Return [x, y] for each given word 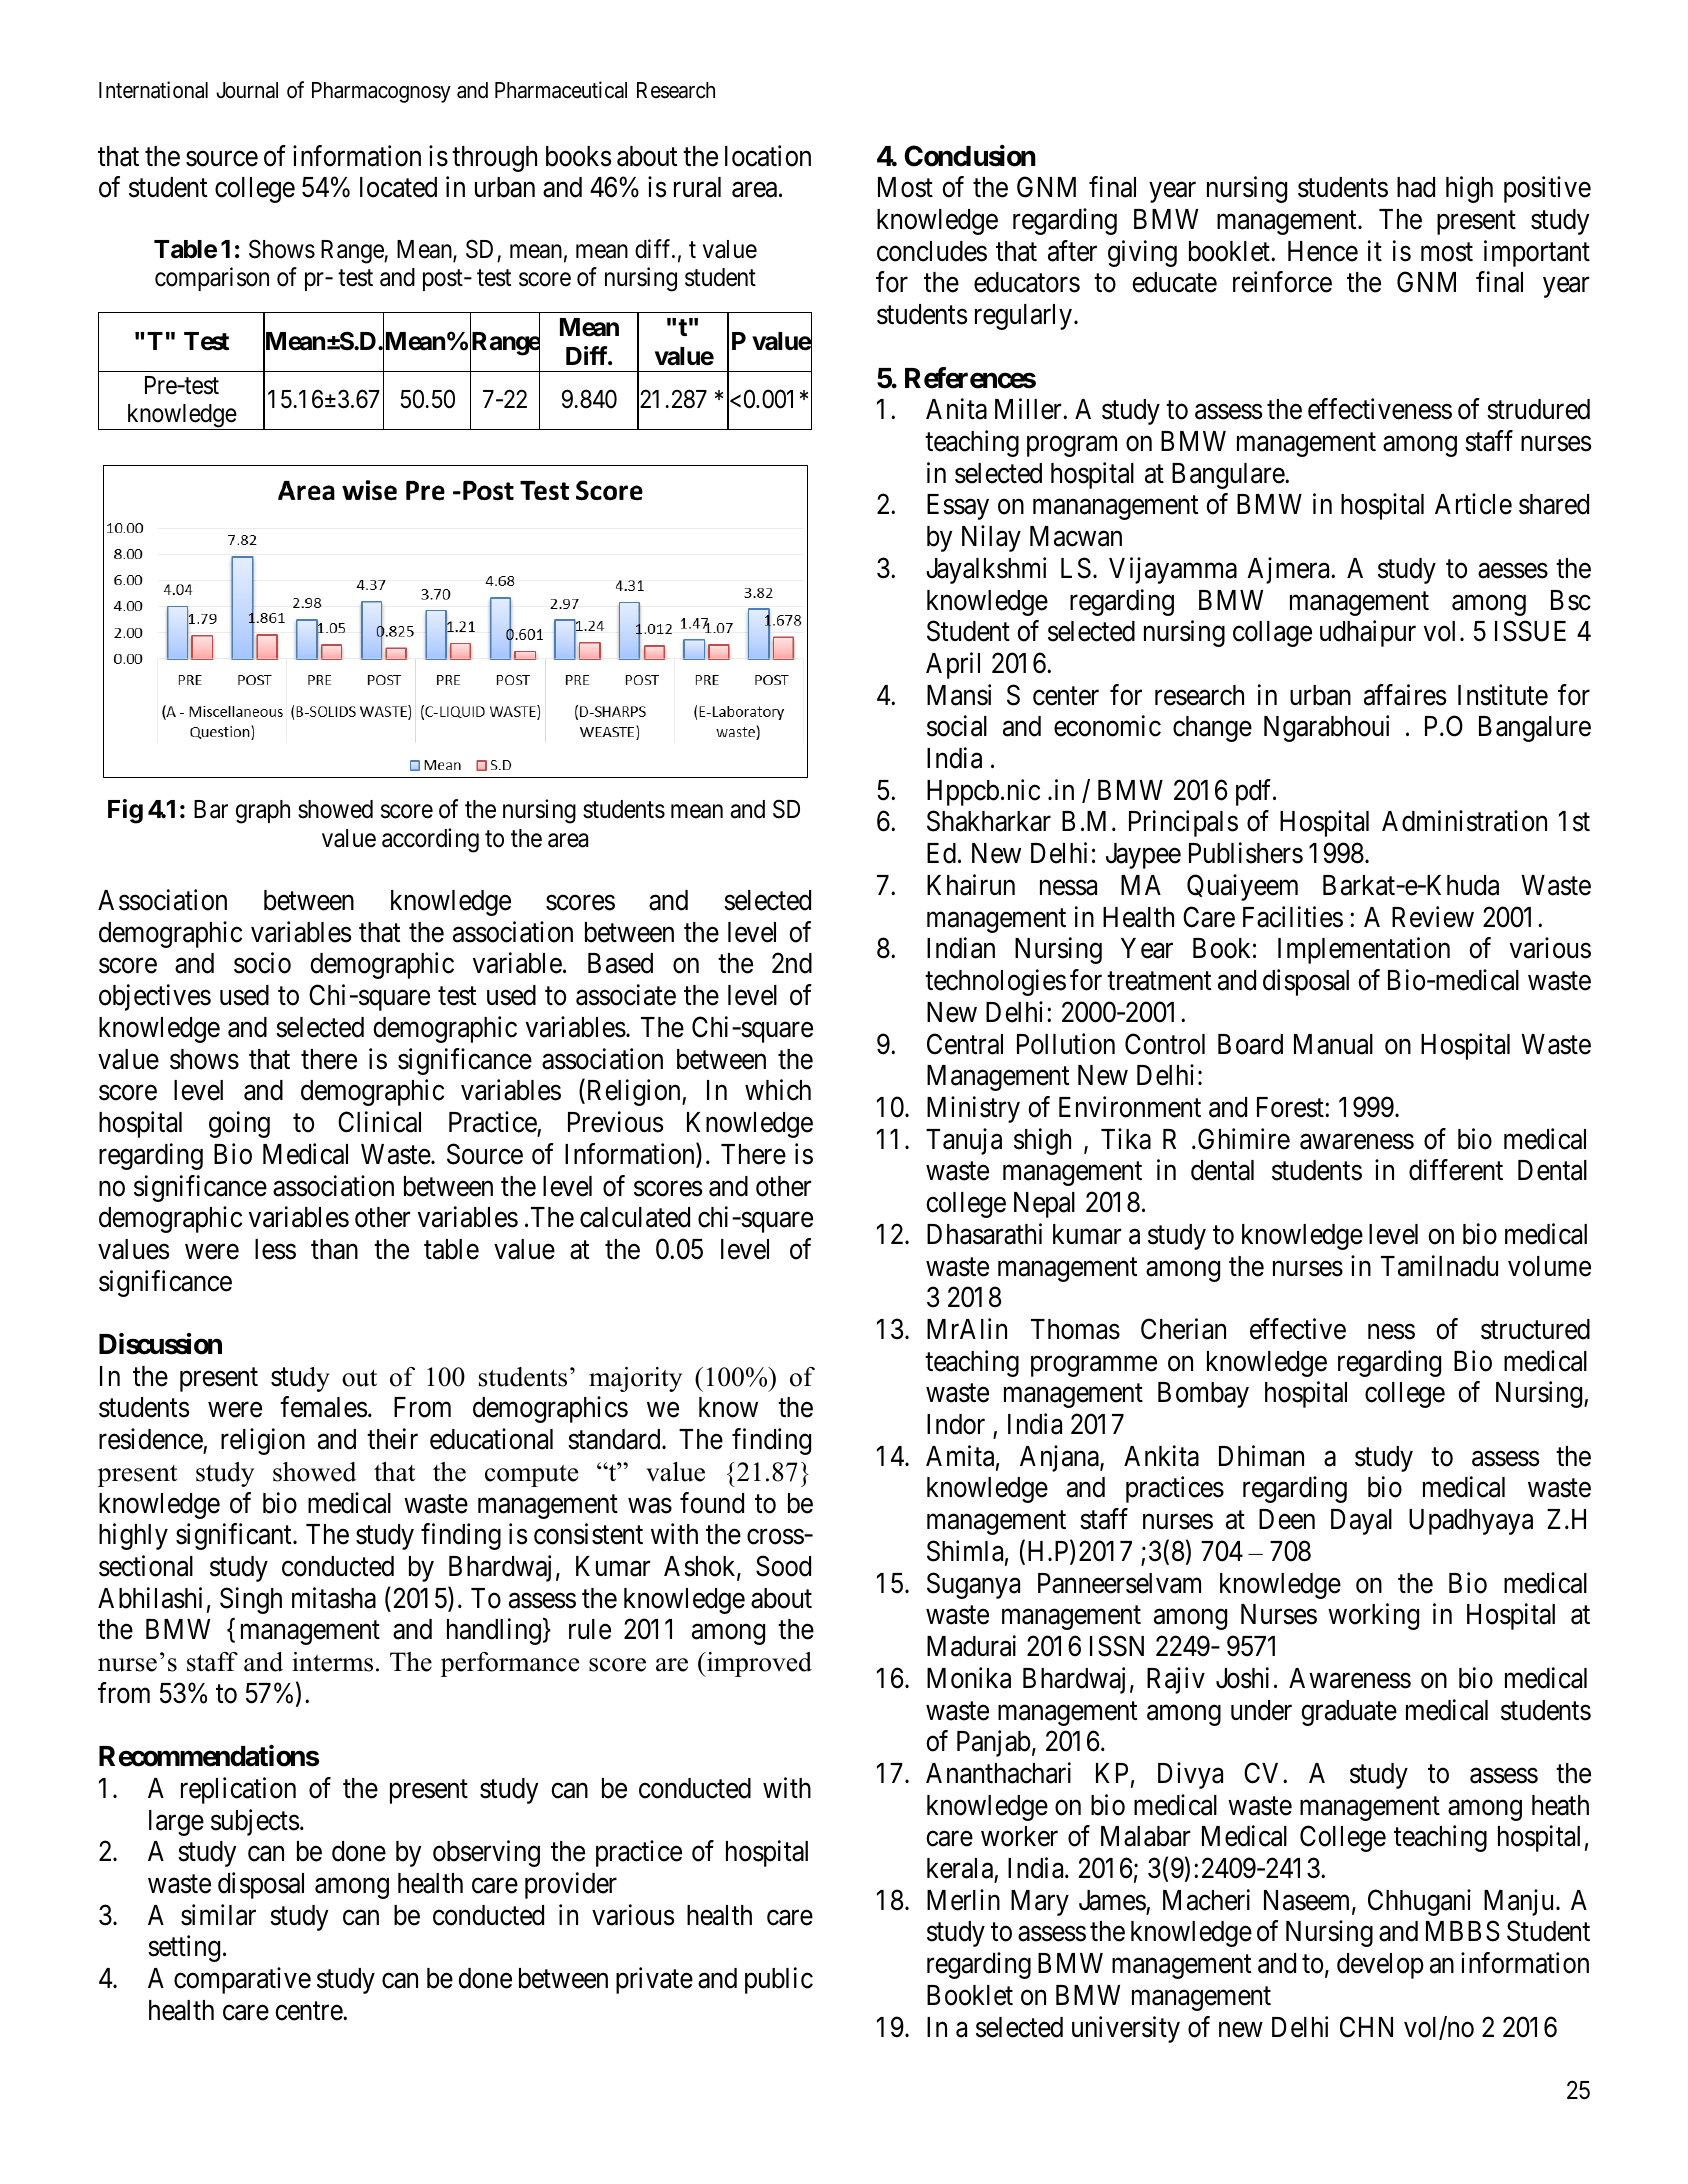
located [398, 187]
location [768, 156]
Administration [1464, 821]
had [1416, 187]
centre [309, 2011]
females [323, 1407]
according [430, 840]
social [957, 726]
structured [1535, 1329]
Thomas [1075, 1329]
